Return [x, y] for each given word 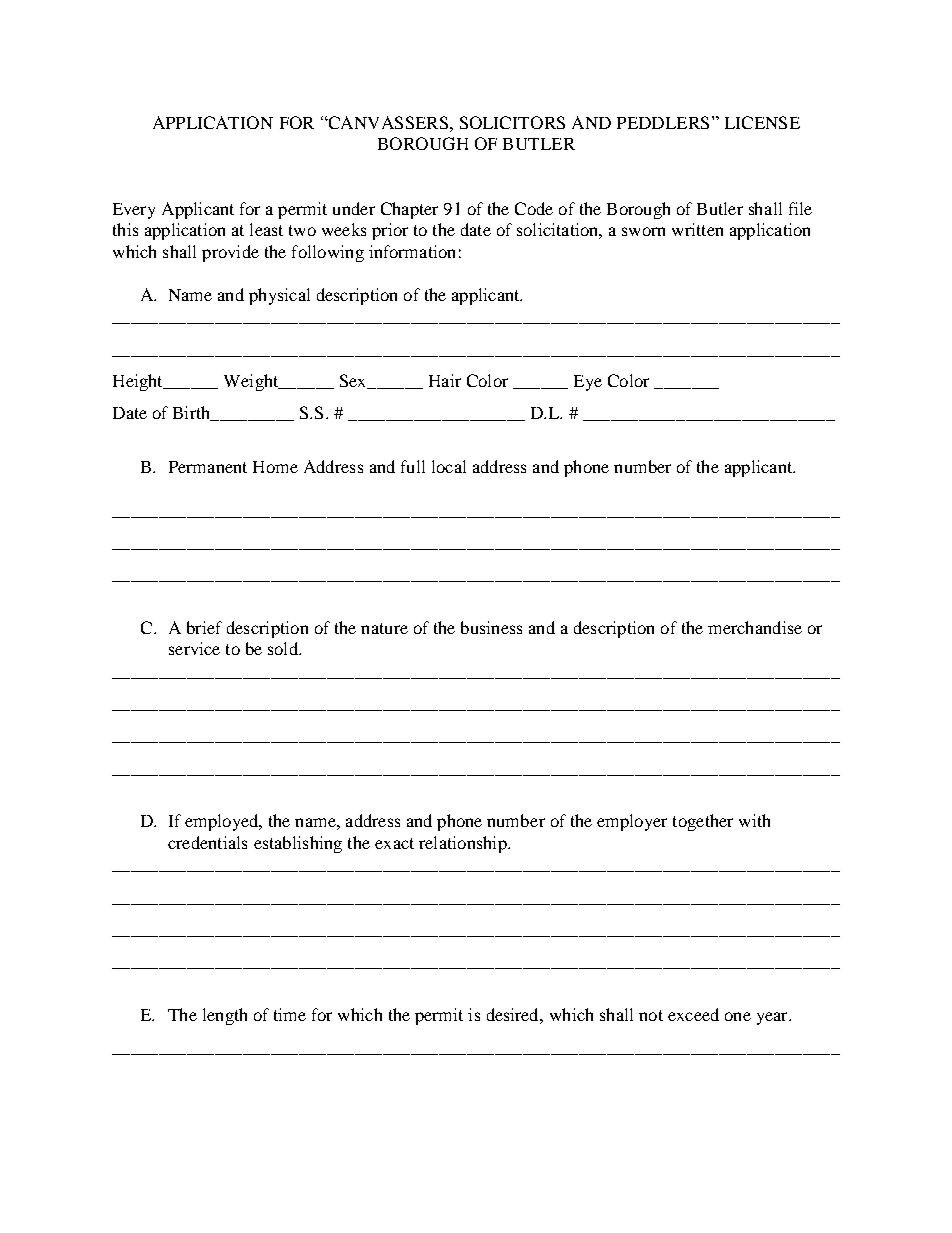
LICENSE [762, 122]
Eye [588, 383]
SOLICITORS [512, 122]
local [449, 466]
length [225, 1016]
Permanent [208, 467]
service [194, 648]
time [290, 1014]
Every [134, 211]
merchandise [755, 627]
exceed [693, 1014]
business [491, 627]
